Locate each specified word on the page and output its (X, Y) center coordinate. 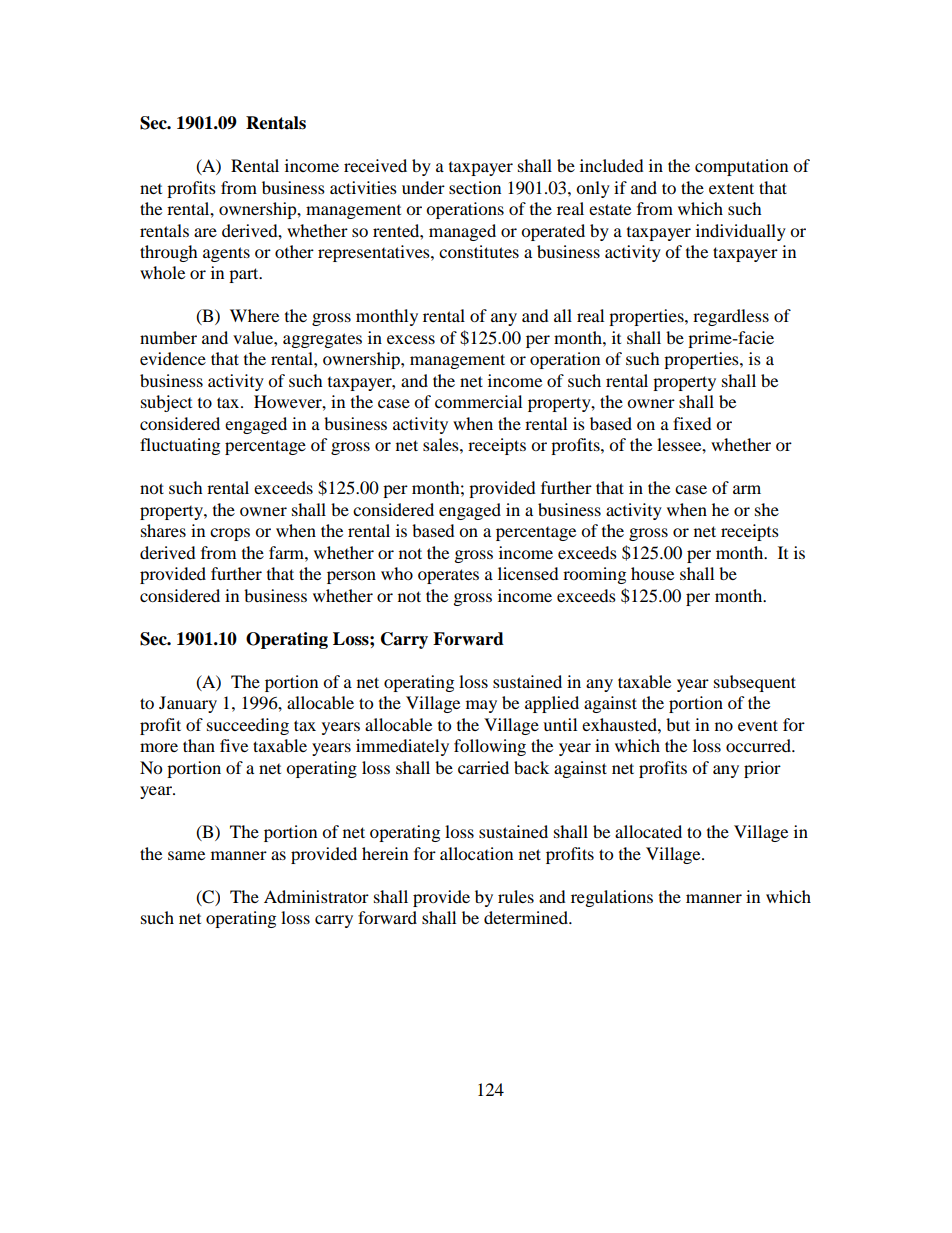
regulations (612, 898)
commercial (478, 401)
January (188, 704)
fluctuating (180, 446)
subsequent (755, 683)
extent (731, 188)
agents (226, 254)
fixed (692, 423)
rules (516, 896)
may (481, 706)
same (186, 855)
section (475, 187)
